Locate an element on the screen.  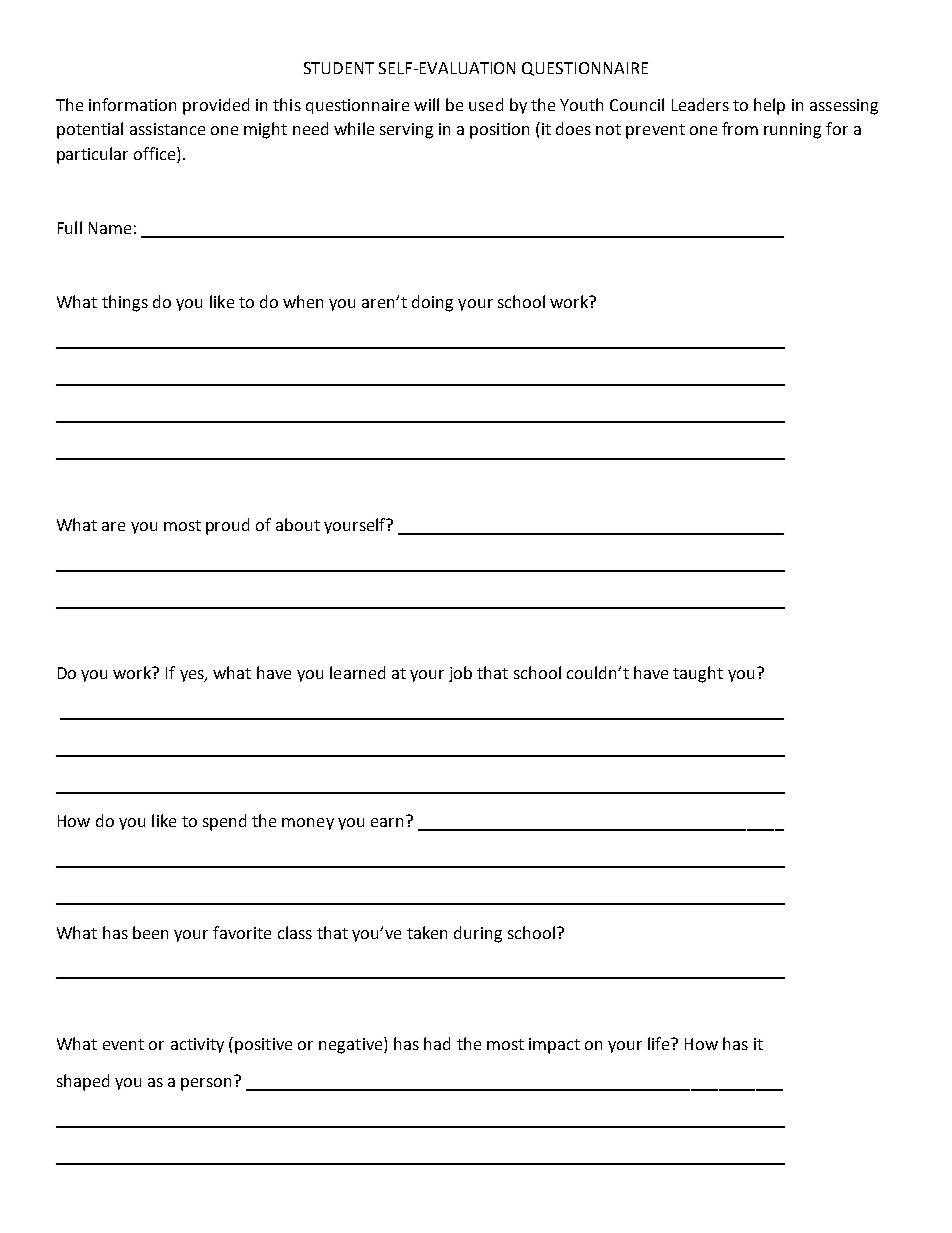
used is located at coordinates (486, 104).
